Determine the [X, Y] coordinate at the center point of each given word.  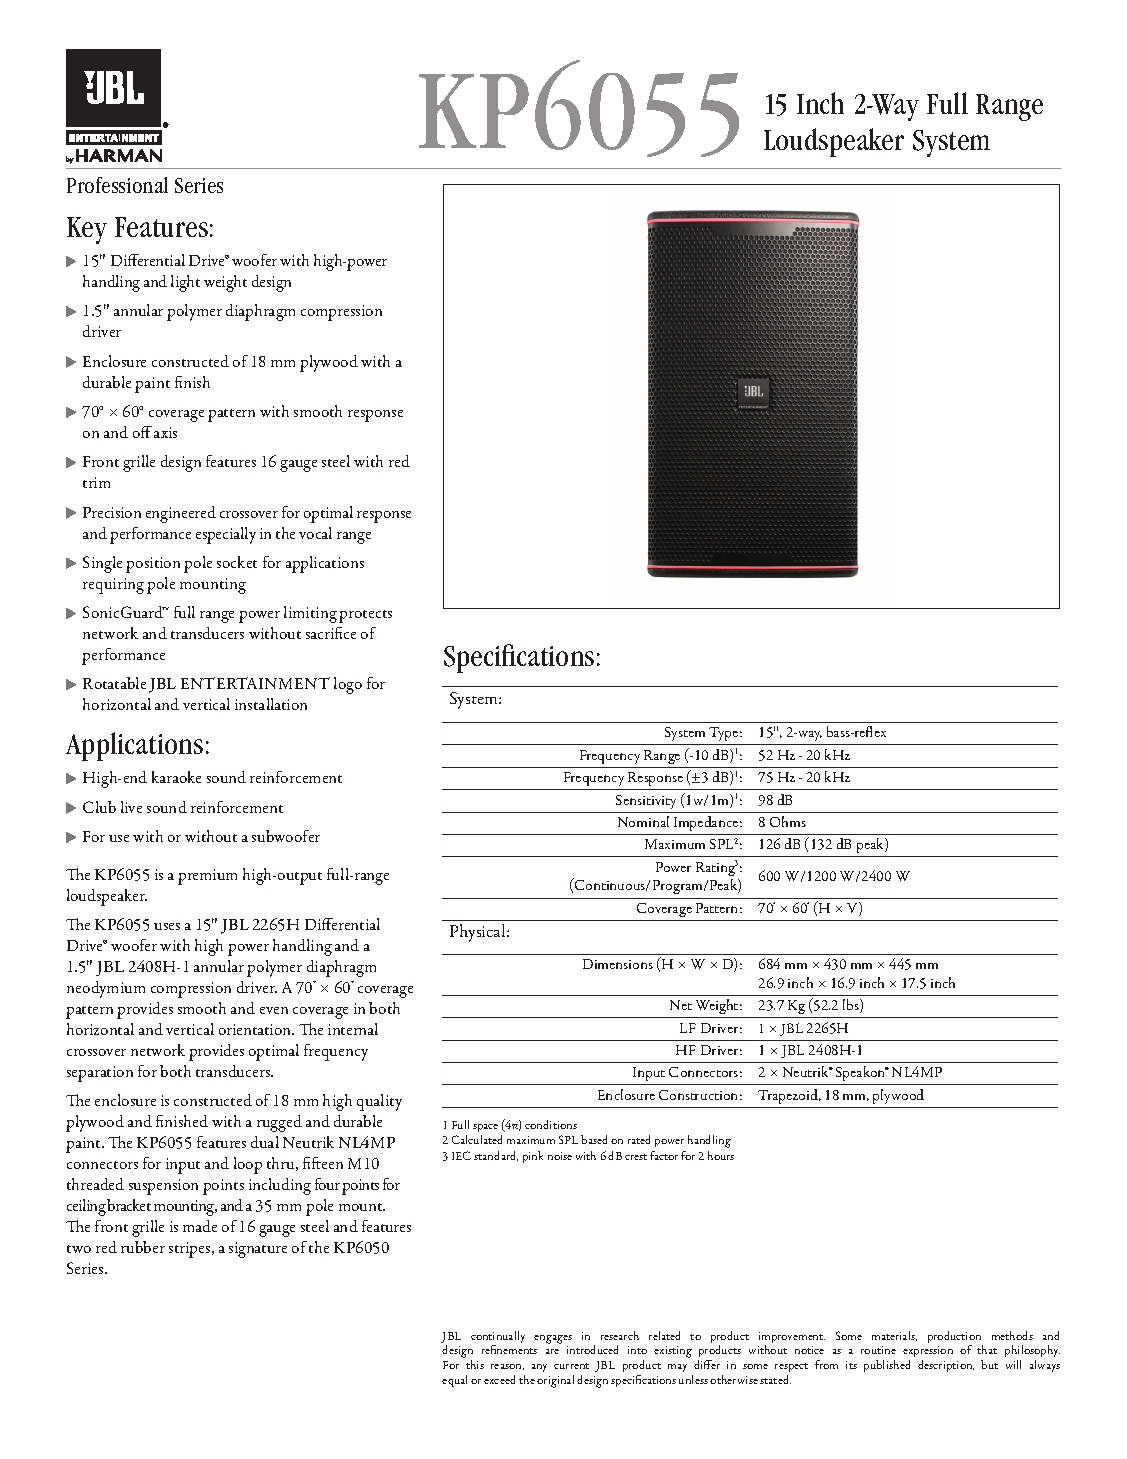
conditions [551, 1124]
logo [348, 685]
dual [265, 1142]
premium [207, 877]
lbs [852, 1006]
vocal [315, 533]
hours [721, 1155]
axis [165, 432]
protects [365, 616]
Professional [117, 185]
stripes [191, 1250]
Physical [479, 933]
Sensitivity [646, 802]
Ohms [788, 821]
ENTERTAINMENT [255, 683]
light [185, 283]
